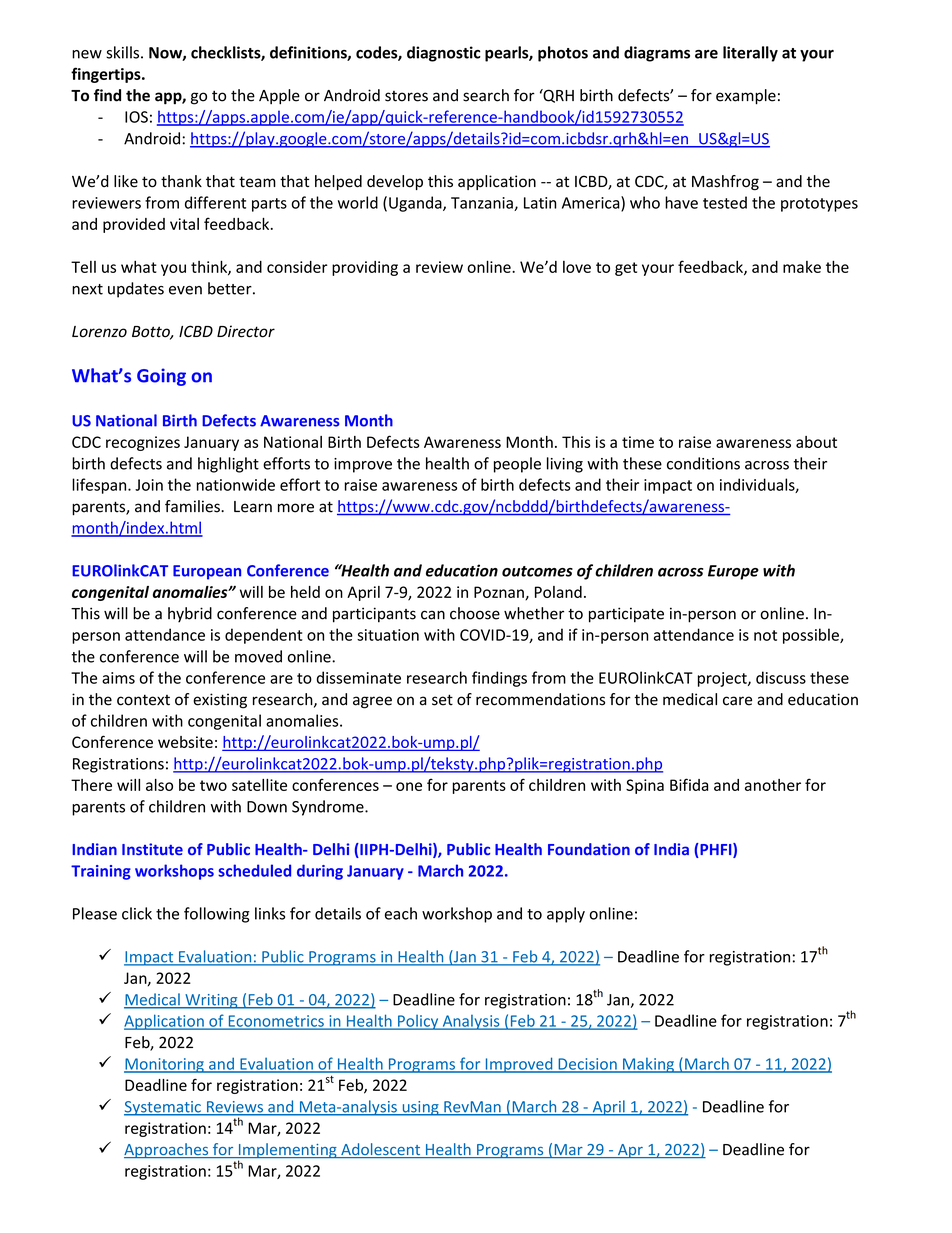 This screenshot has height=1233, width=952. Describe the element at coordinates (648, 1065) in the screenshot. I see `Making` at that location.
